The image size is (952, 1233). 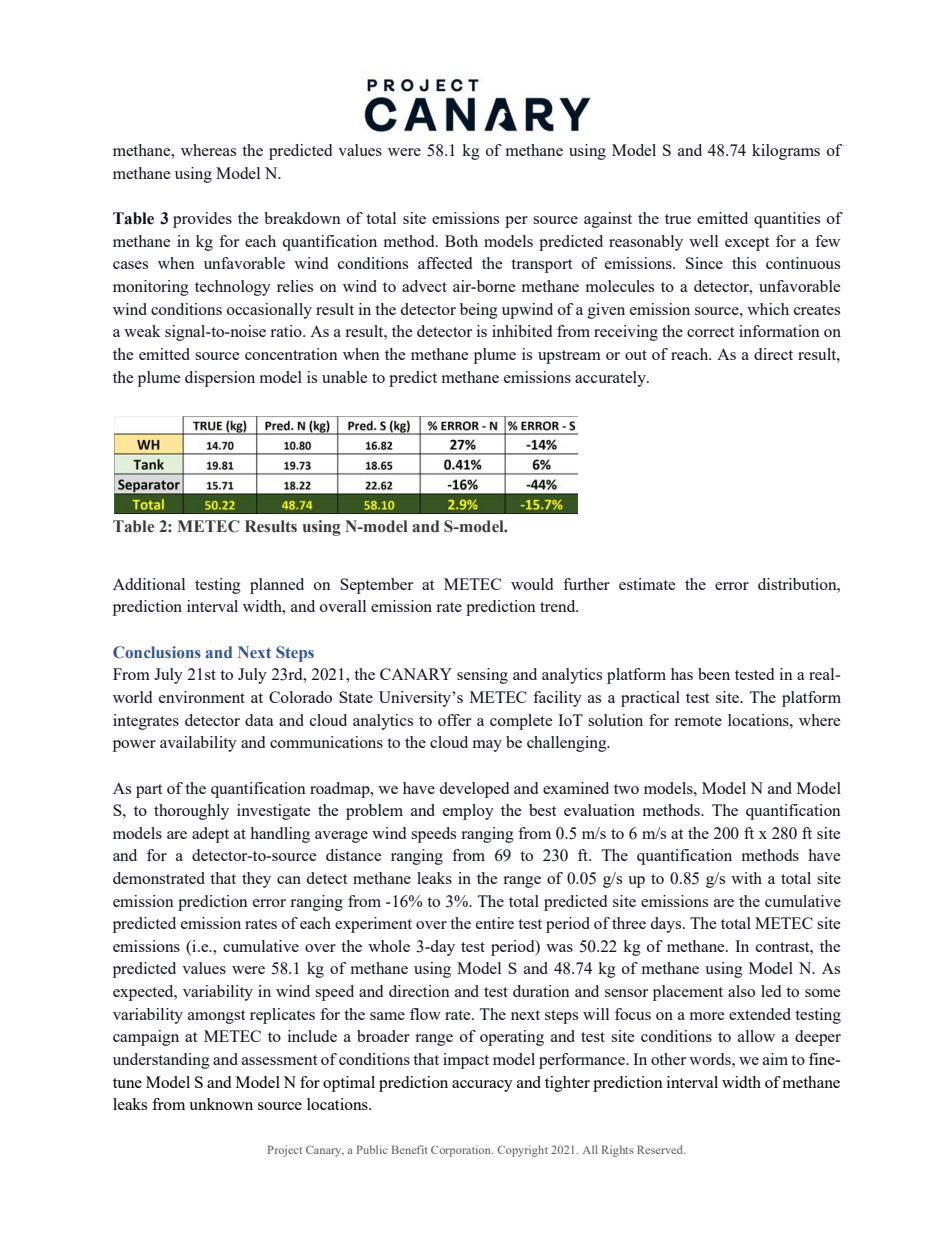 What do you see at coordinates (661, 1149) in the screenshot?
I see `Reserved` at bounding box center [661, 1149].
